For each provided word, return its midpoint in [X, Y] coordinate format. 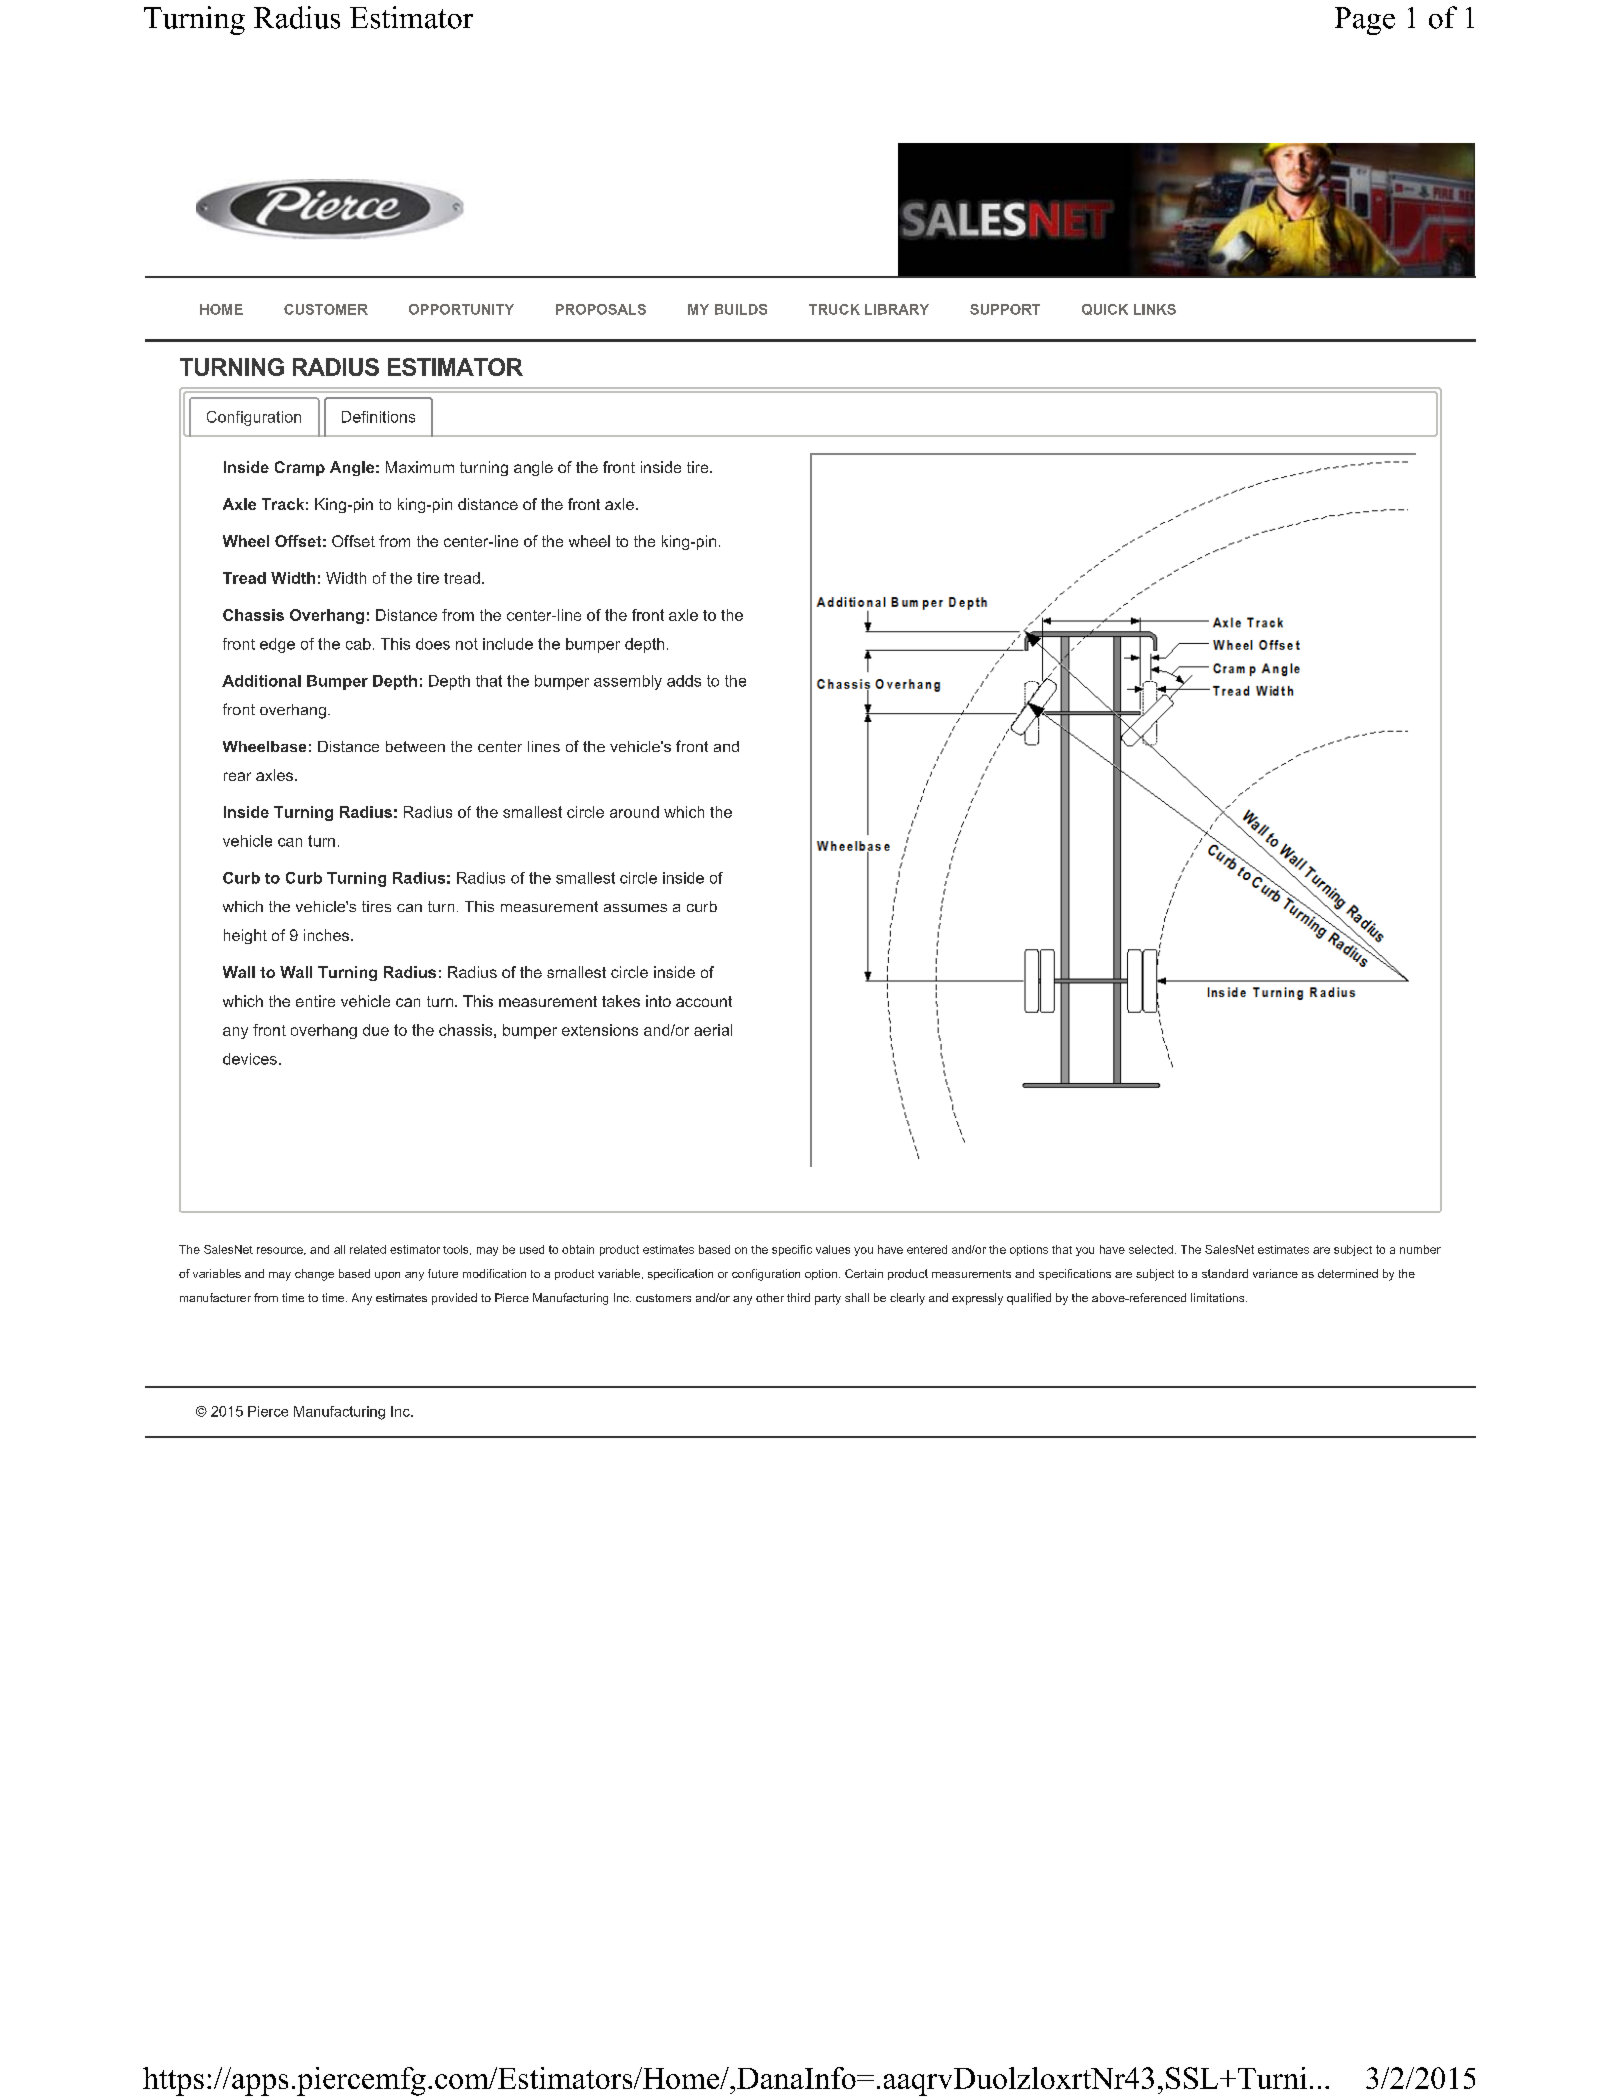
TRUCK [834, 309]
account [704, 1001]
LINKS [1155, 309]
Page [1365, 21]
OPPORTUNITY [461, 309]
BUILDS [741, 309]
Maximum [420, 467]
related [368, 1249]
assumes [635, 908]
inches [326, 935]
